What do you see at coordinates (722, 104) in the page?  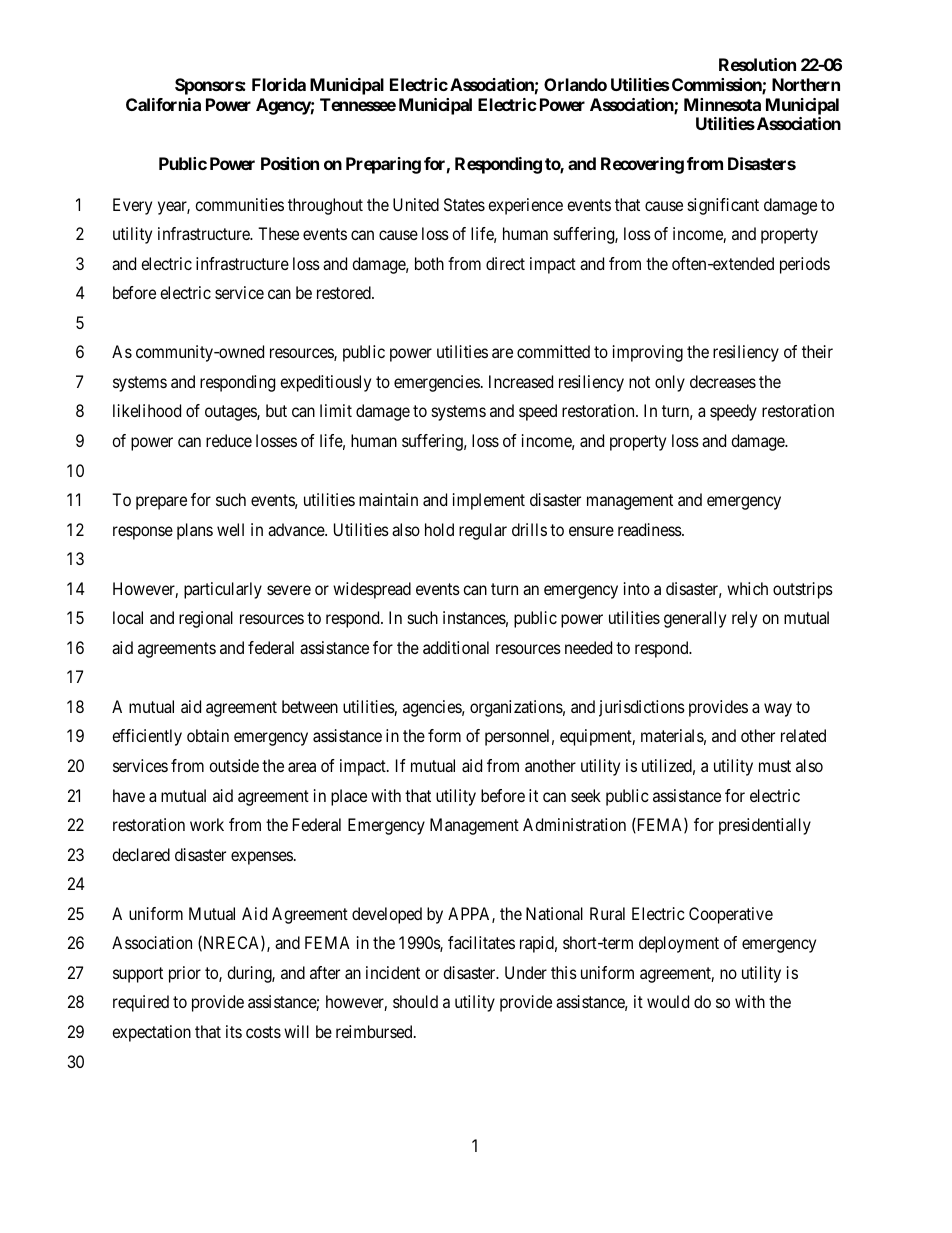 I see `Minnesota` at bounding box center [722, 104].
